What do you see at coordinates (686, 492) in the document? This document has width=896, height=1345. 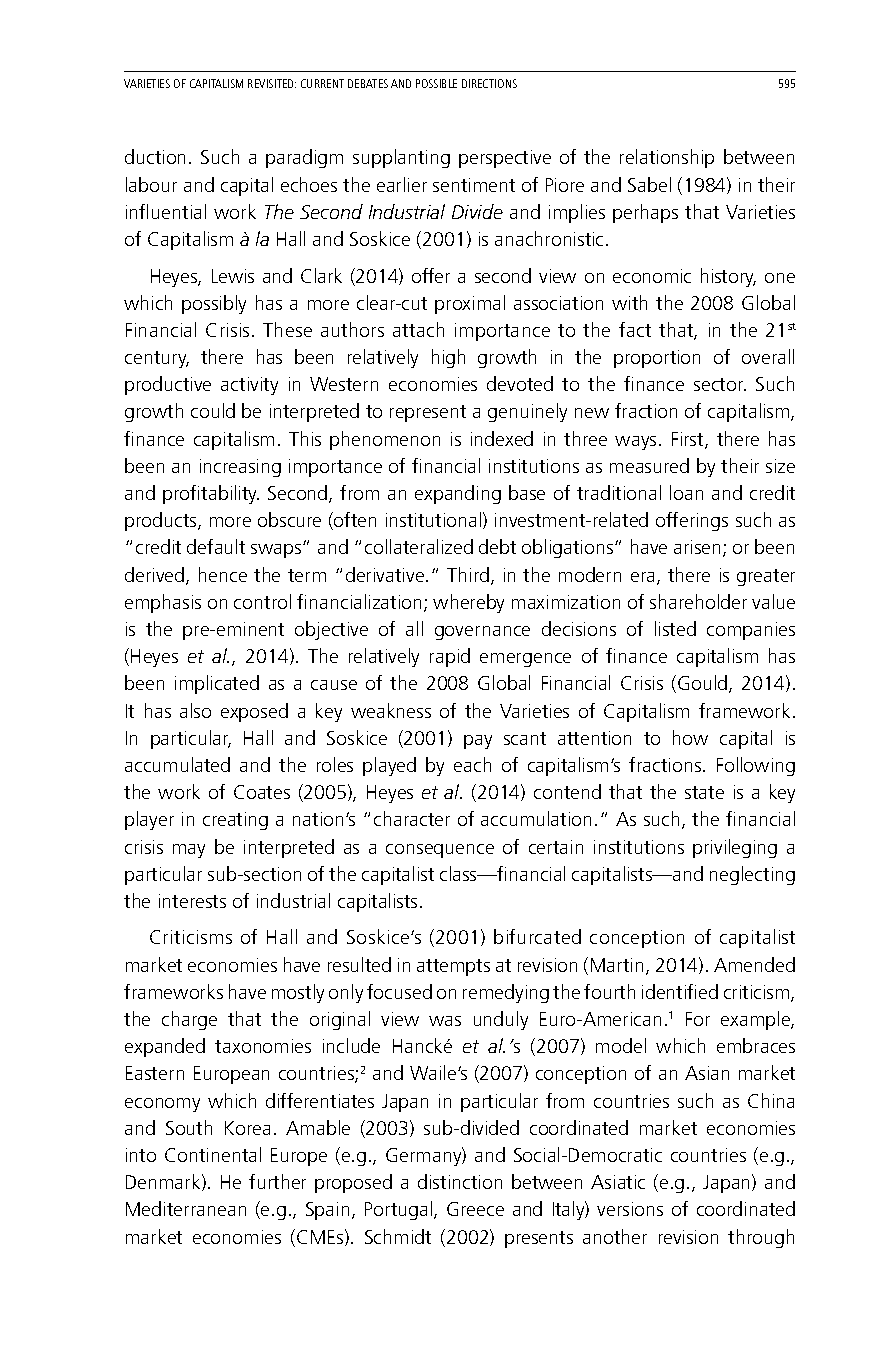 I see `loan` at bounding box center [686, 492].
